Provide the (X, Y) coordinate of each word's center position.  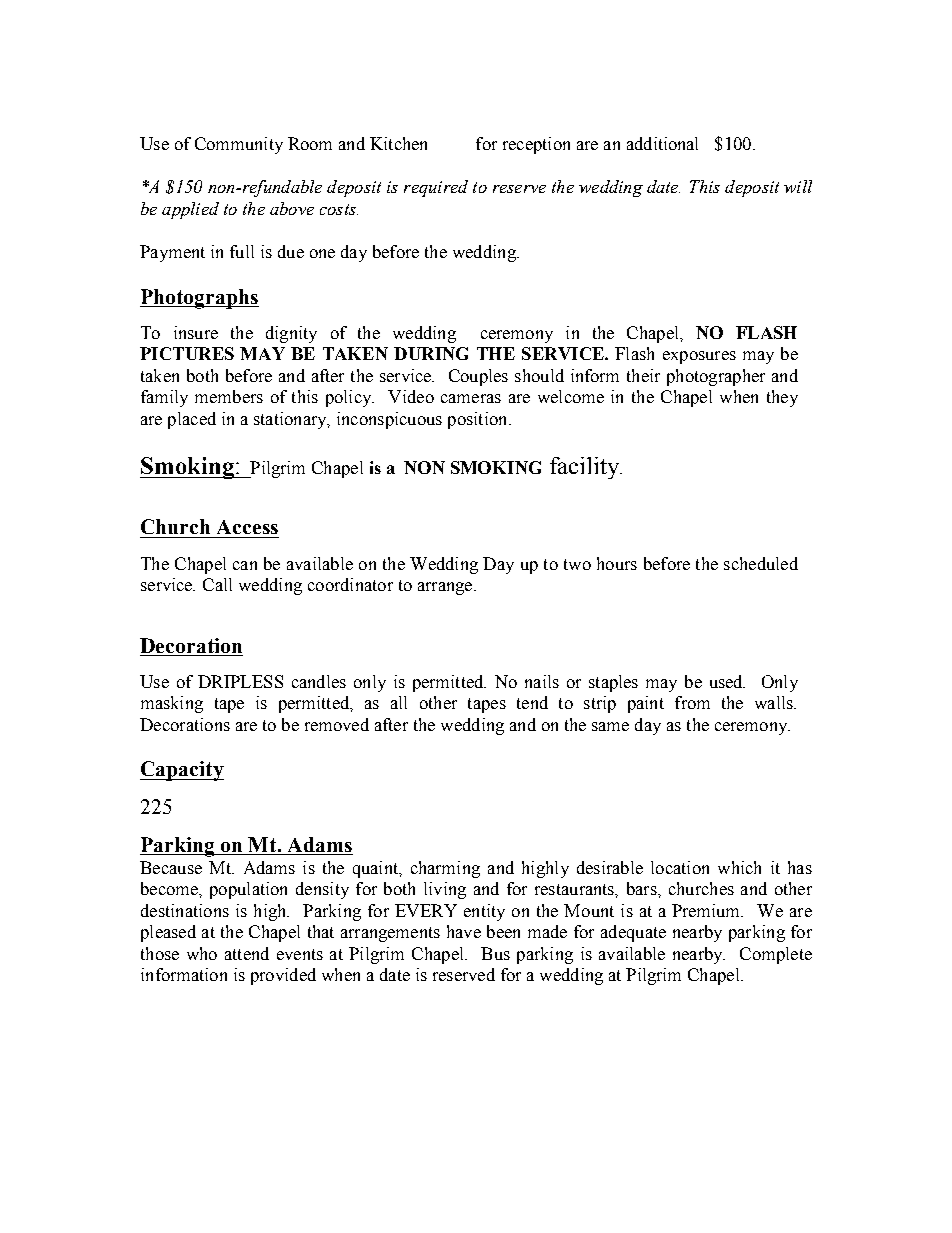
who (202, 953)
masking (172, 704)
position (479, 420)
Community (239, 145)
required (436, 188)
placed (192, 420)
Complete (776, 955)
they (782, 398)
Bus (495, 953)
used (727, 681)
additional (662, 143)
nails (542, 681)
